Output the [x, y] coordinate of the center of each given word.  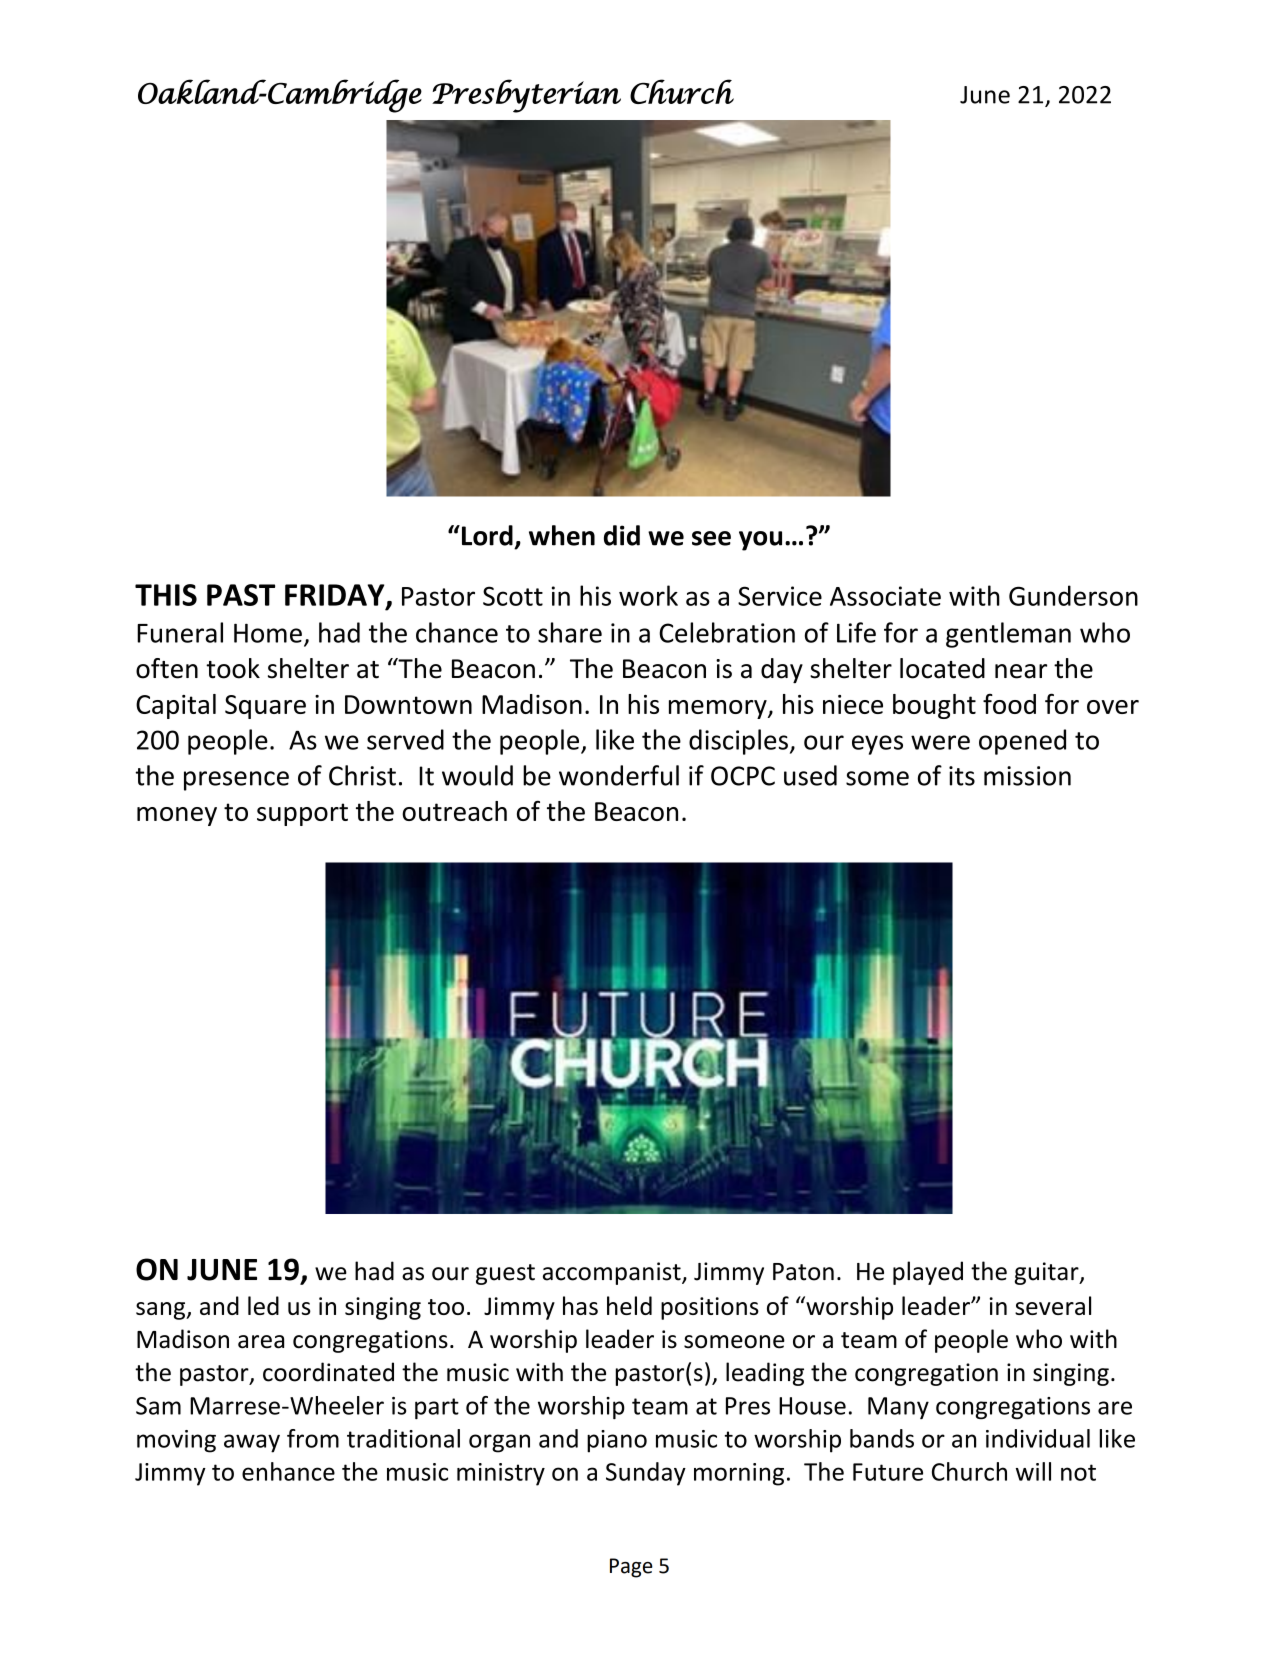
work [648, 595]
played [928, 1273]
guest [505, 1274]
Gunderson [1073, 595]
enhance [288, 1471]
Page [631, 1568]
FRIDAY [336, 596]
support [302, 814]
